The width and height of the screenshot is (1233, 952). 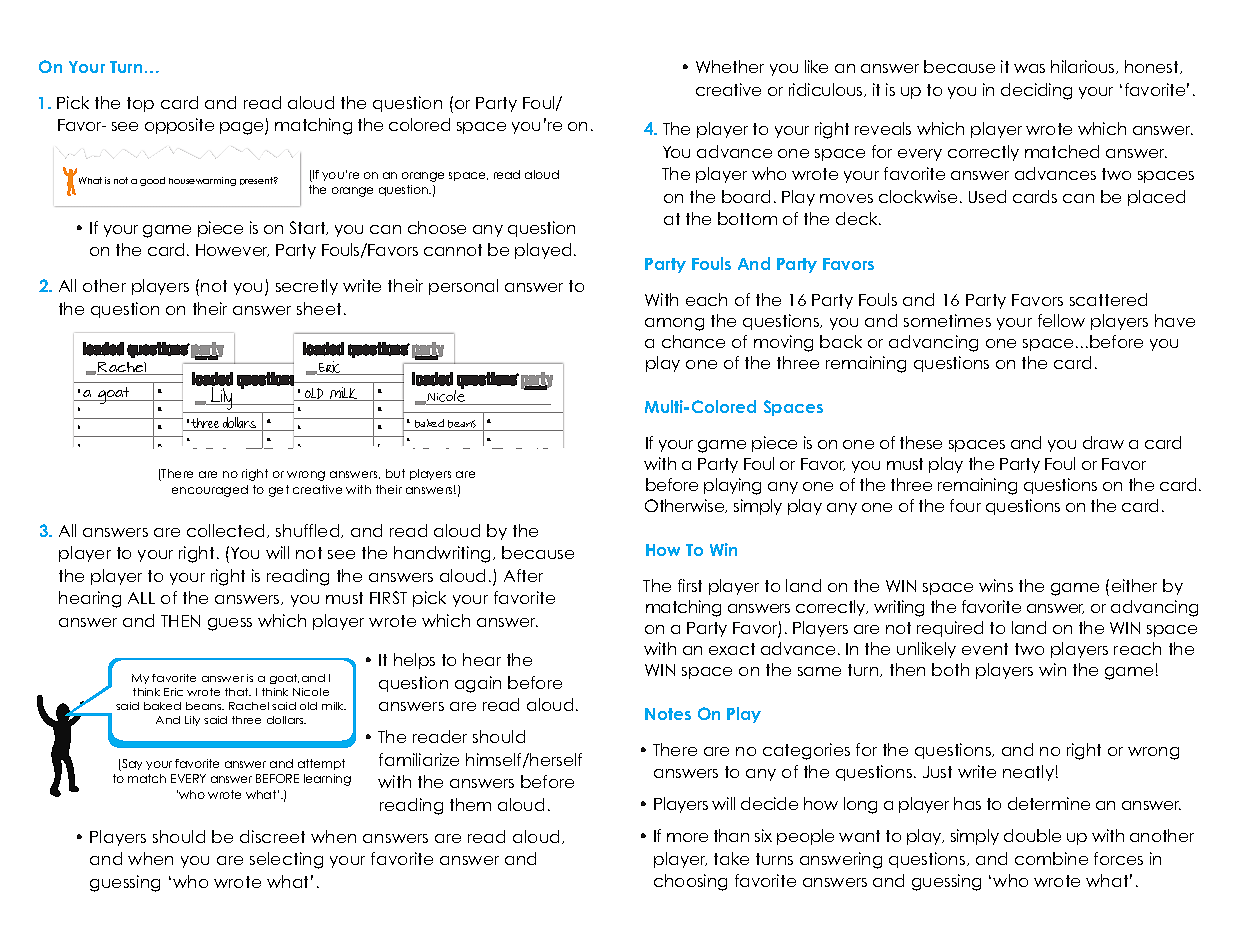 I want to click on deciding, so click(x=1036, y=91).
